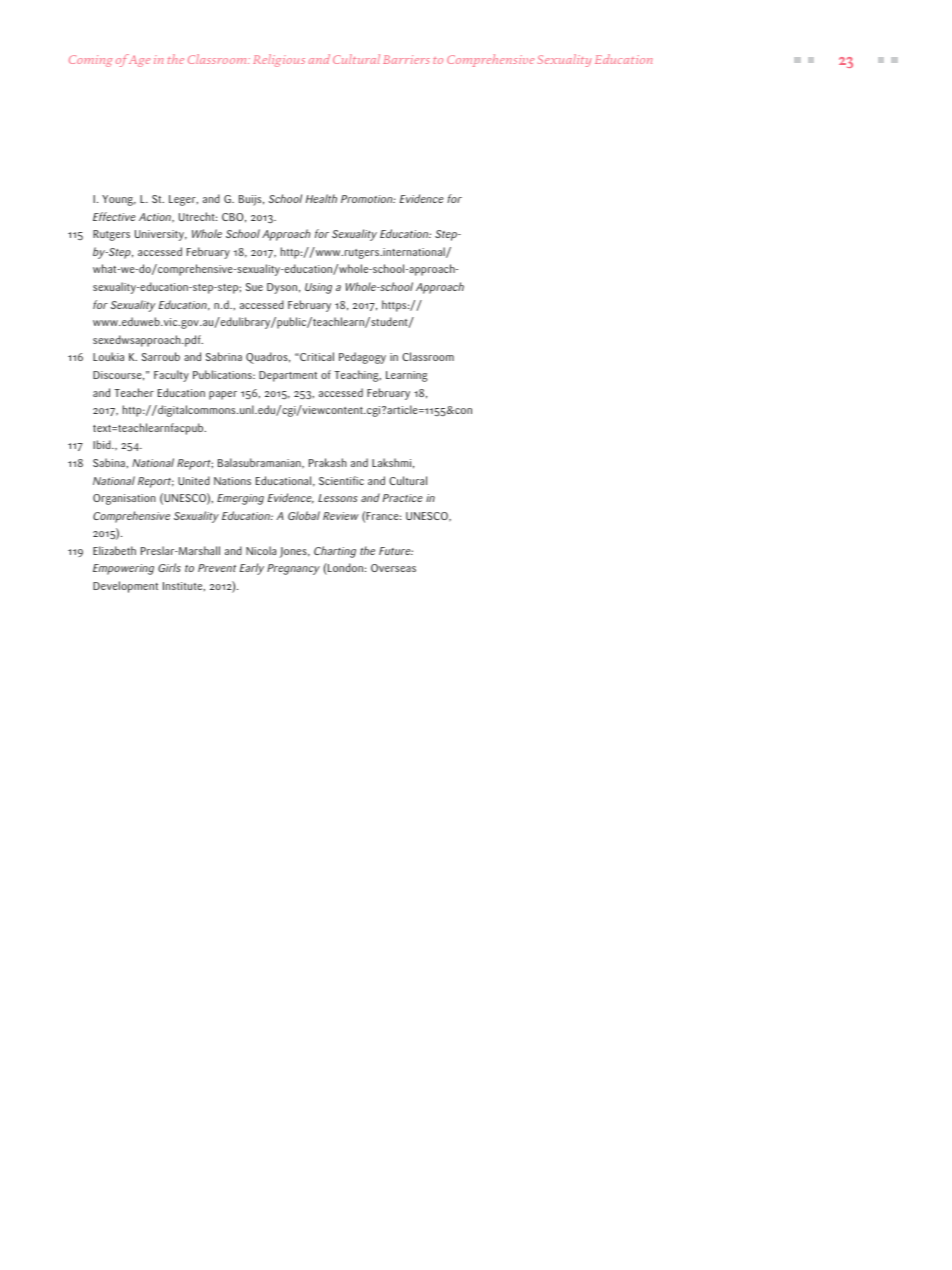  Describe the element at coordinates (90, 61) in the page. I see `Coming` at that location.
